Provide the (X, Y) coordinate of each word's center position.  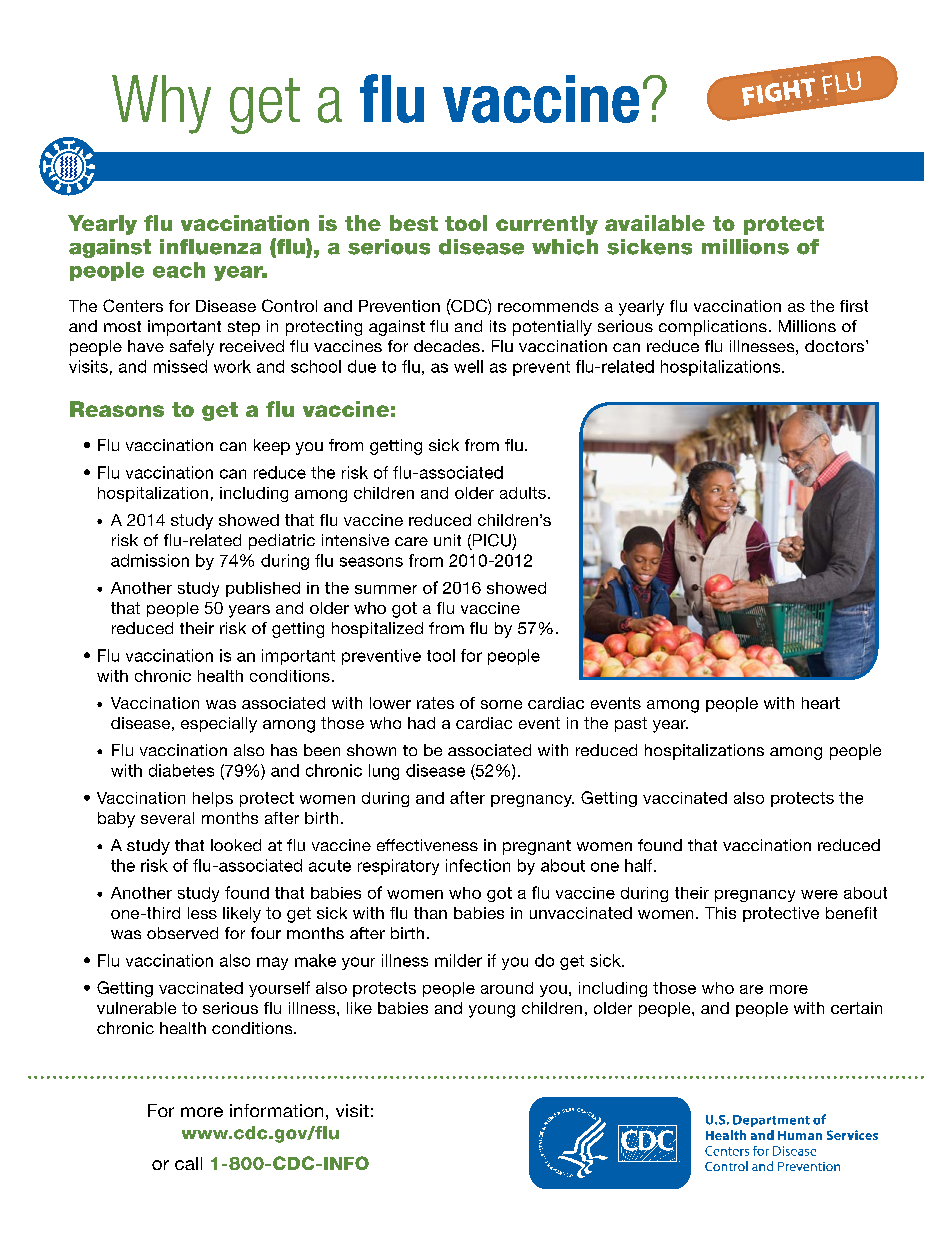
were (819, 894)
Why (161, 104)
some (501, 704)
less (202, 913)
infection (478, 865)
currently (547, 225)
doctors (834, 346)
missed (180, 366)
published (263, 589)
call (188, 1163)
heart (821, 703)
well (468, 366)
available (655, 223)
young (492, 1011)
